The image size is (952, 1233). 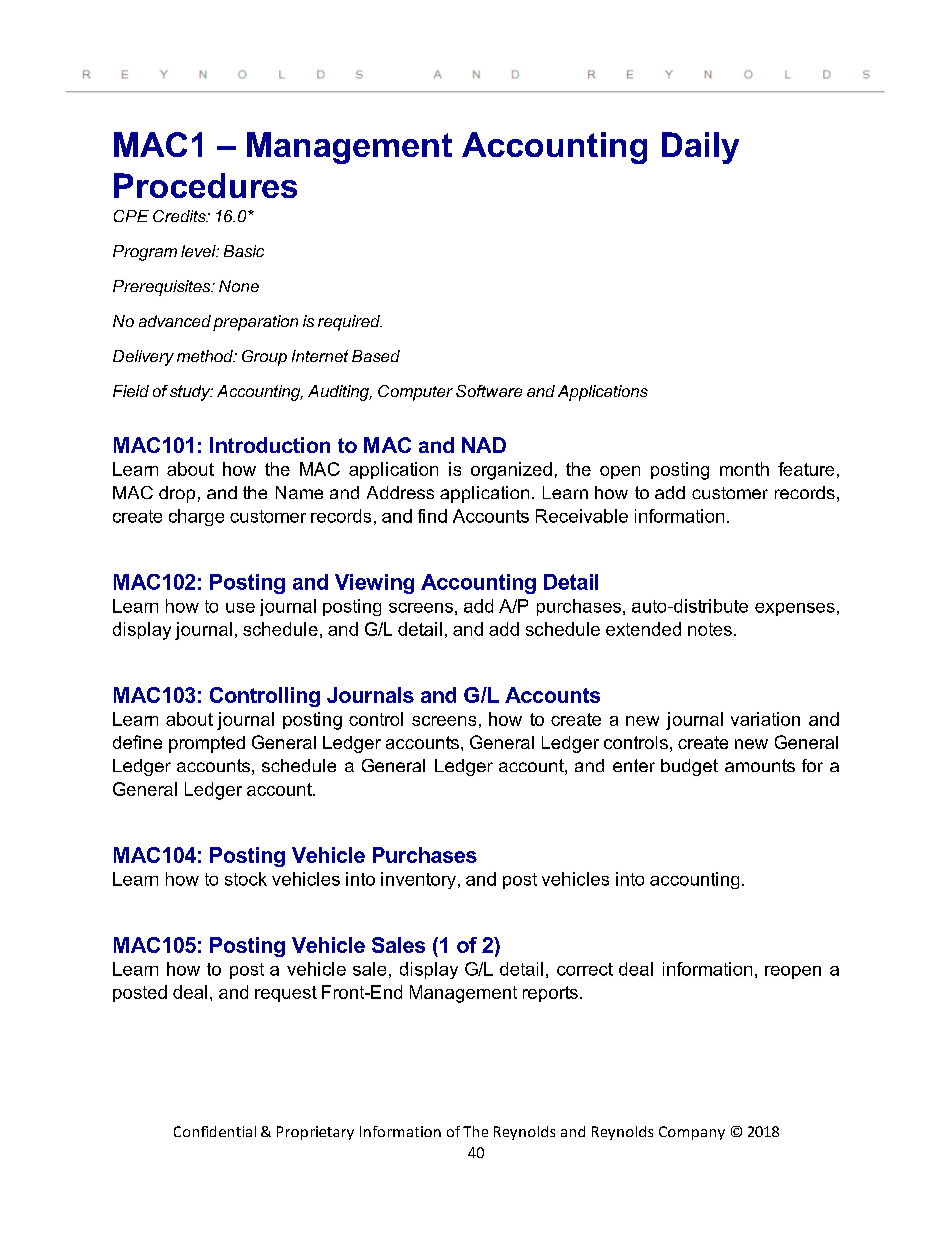 I want to click on organized, so click(x=511, y=471).
